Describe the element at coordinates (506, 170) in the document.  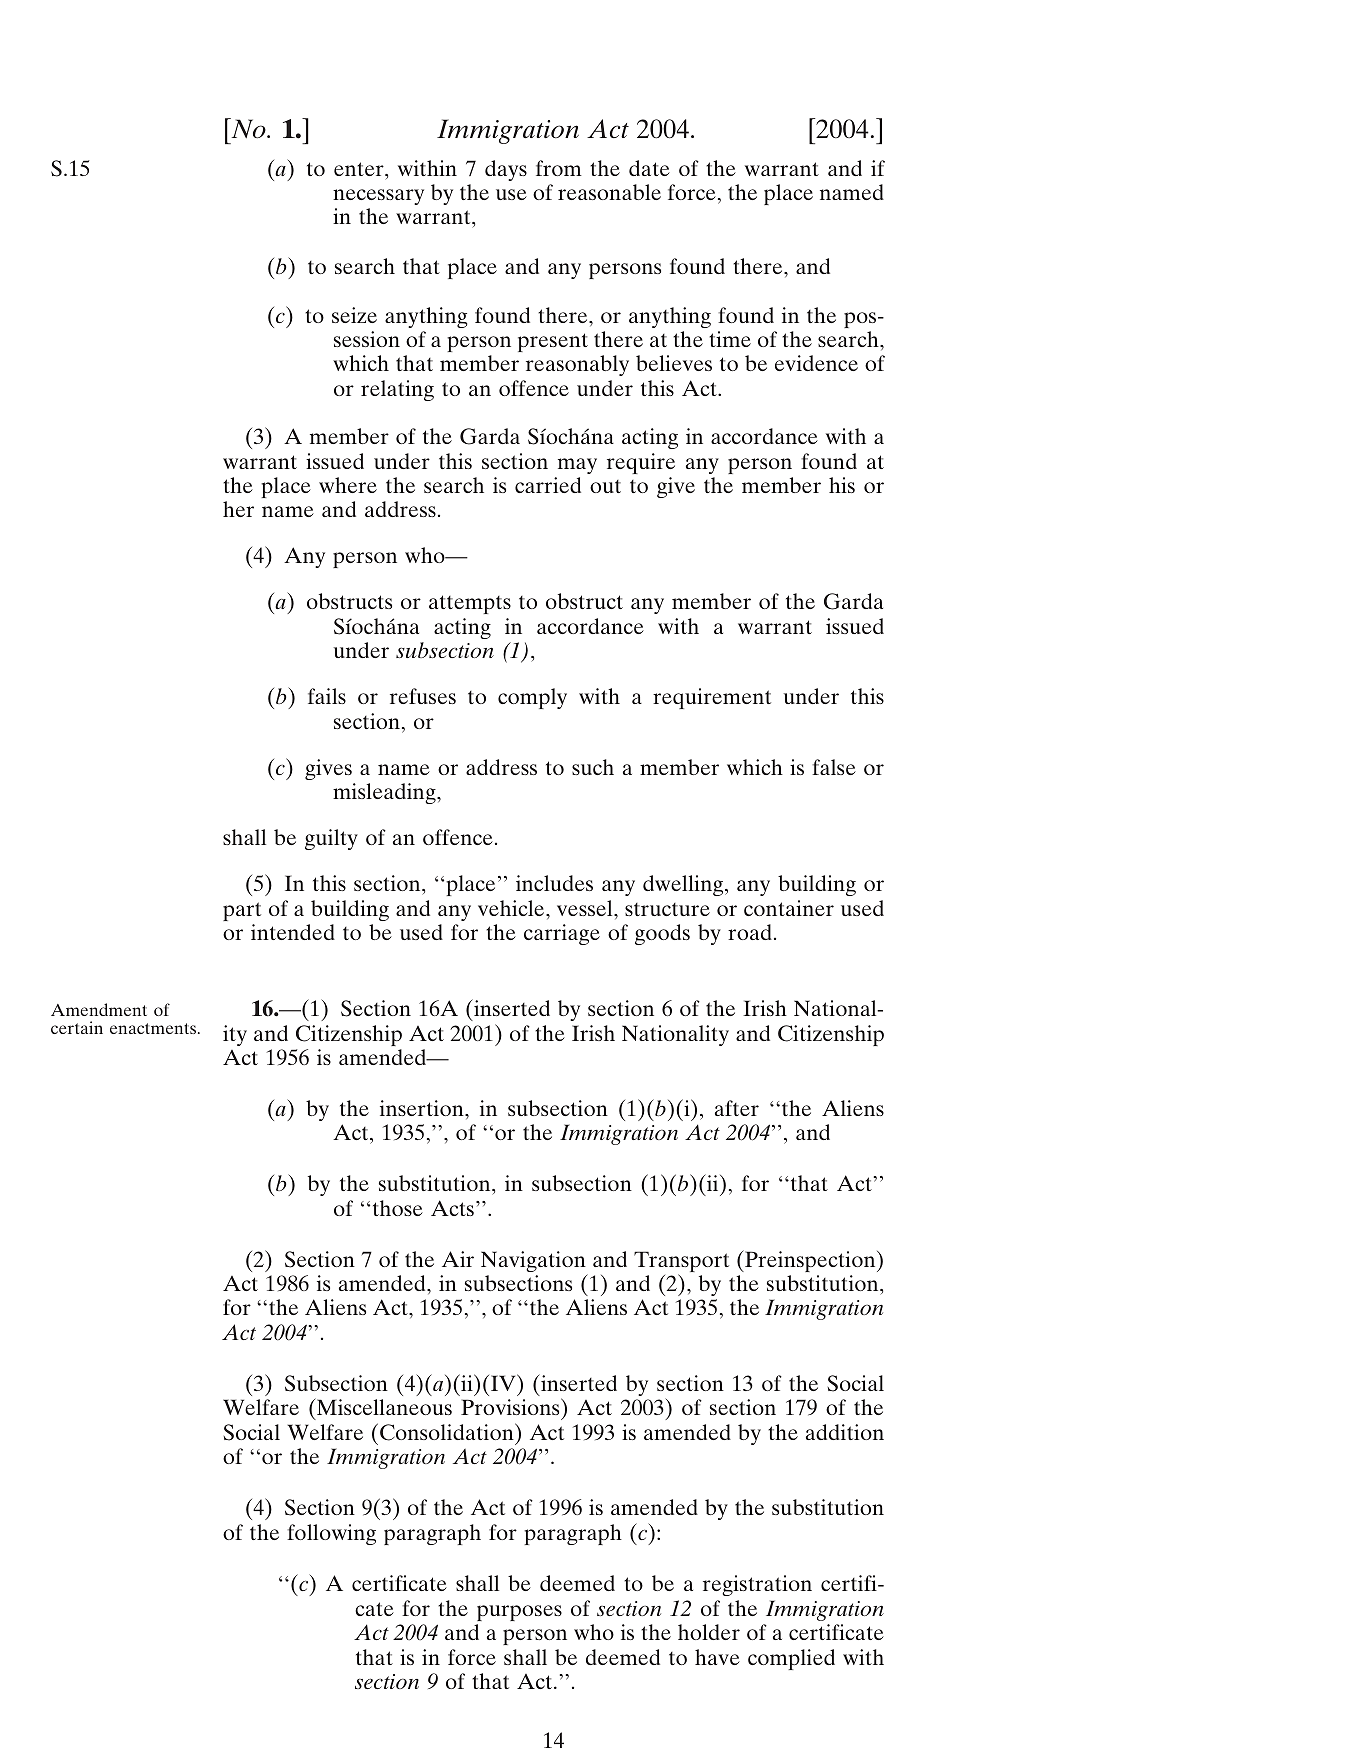
I see `days` at that location.
